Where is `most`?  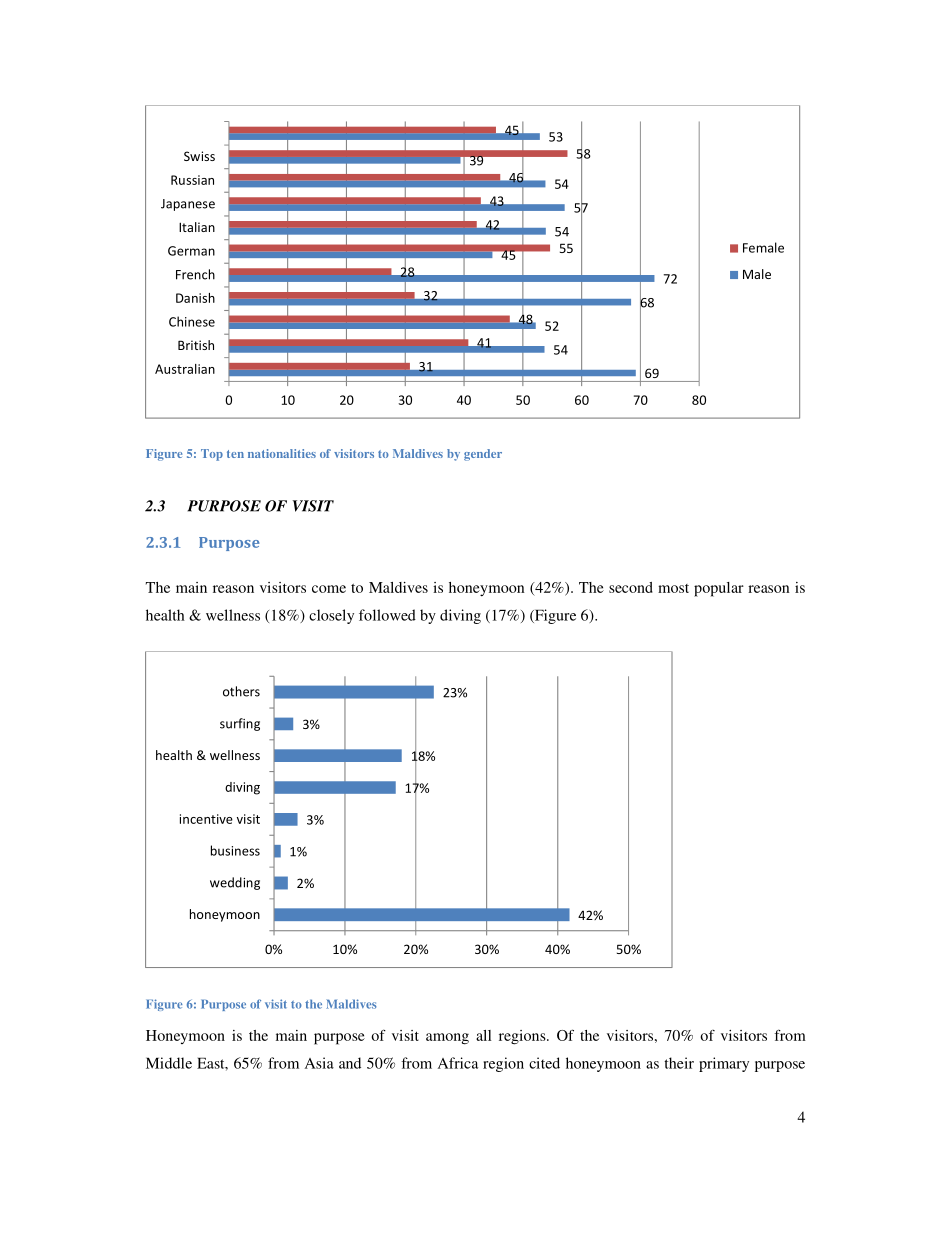
most is located at coordinates (673, 588).
